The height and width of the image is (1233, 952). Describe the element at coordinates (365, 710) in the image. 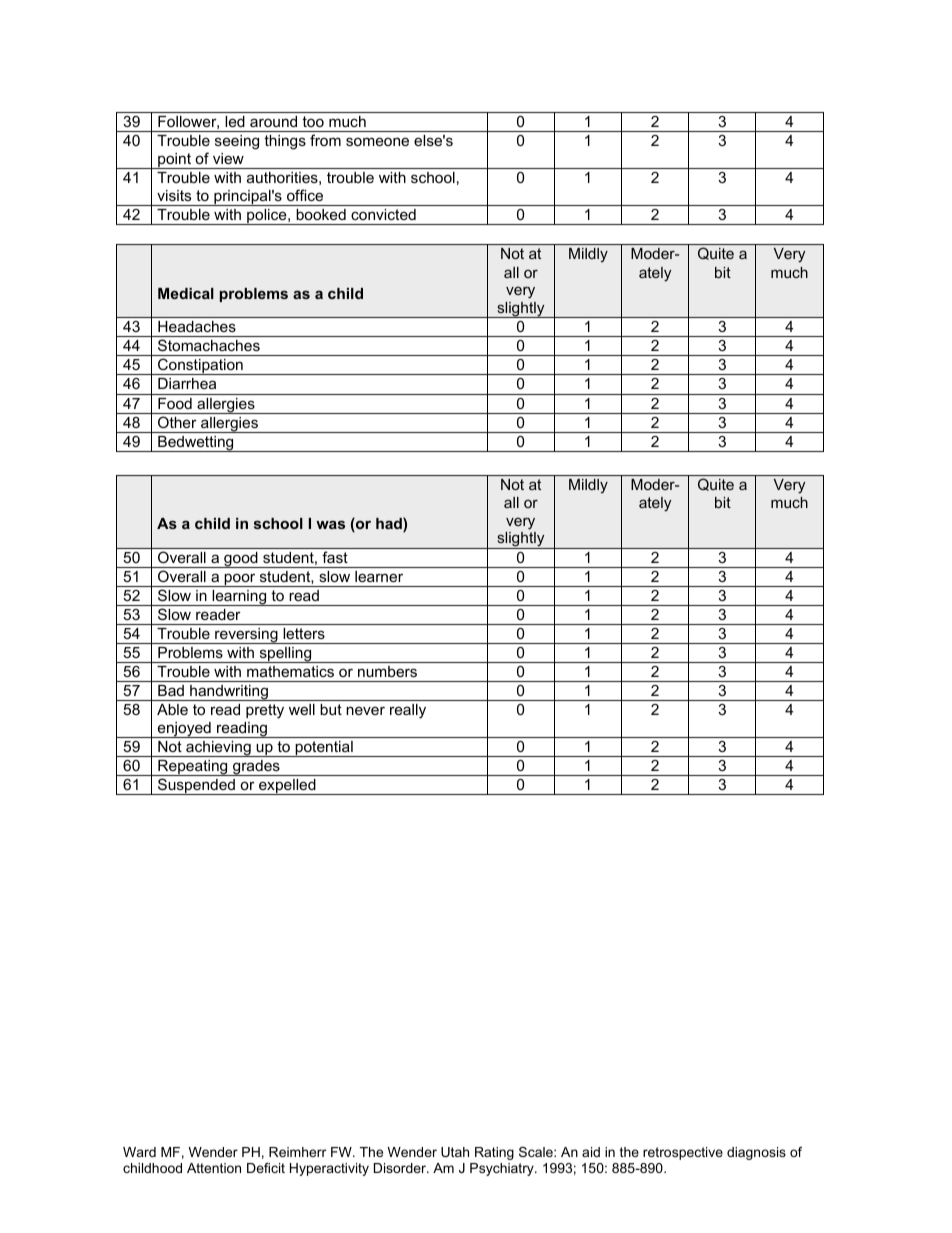

I see `never` at that location.
